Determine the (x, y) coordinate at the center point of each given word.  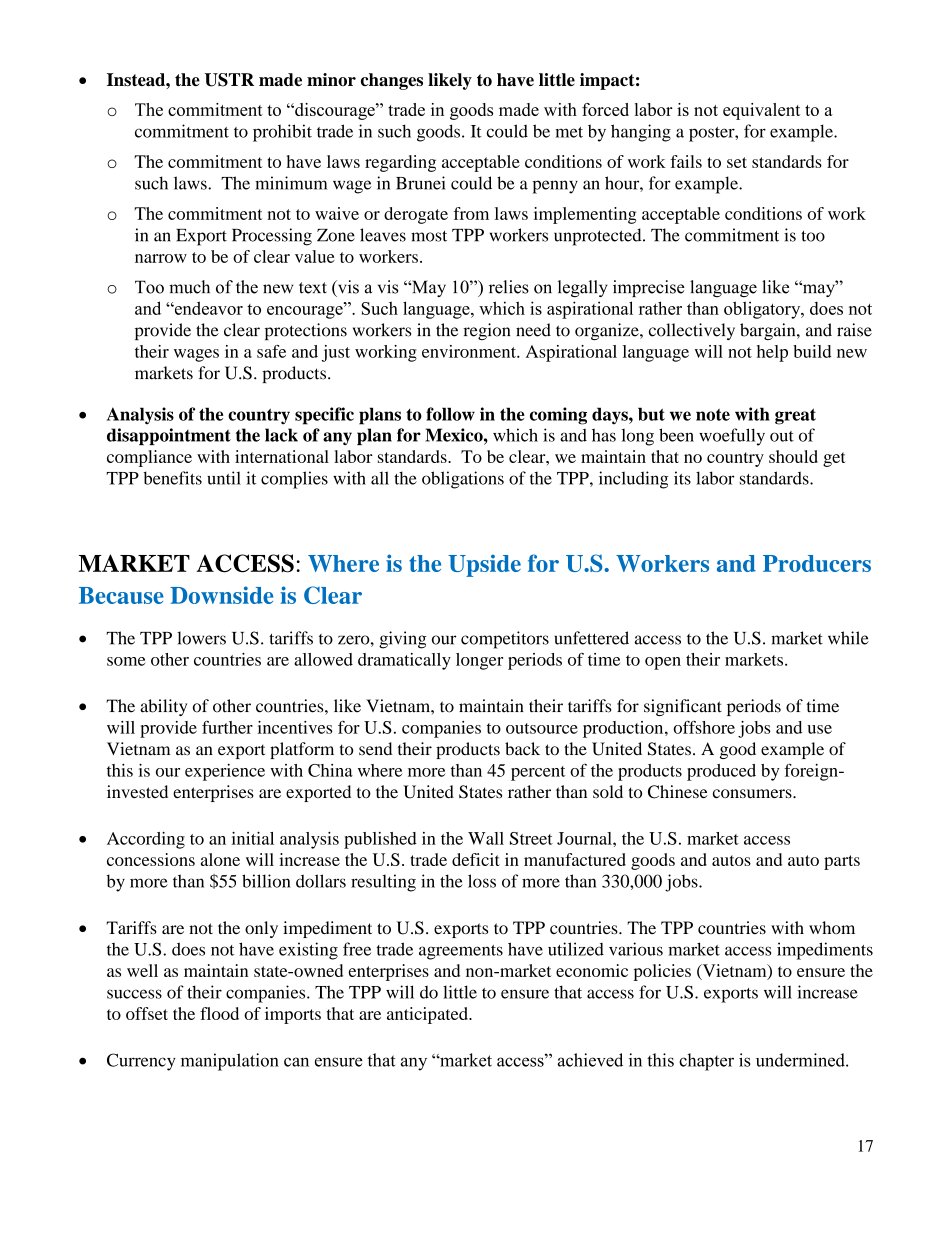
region (487, 331)
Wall (486, 838)
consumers (753, 793)
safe (271, 351)
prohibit (282, 133)
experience (225, 772)
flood (219, 1013)
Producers (817, 563)
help (772, 353)
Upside (484, 565)
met (569, 132)
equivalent (761, 111)
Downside (221, 595)
